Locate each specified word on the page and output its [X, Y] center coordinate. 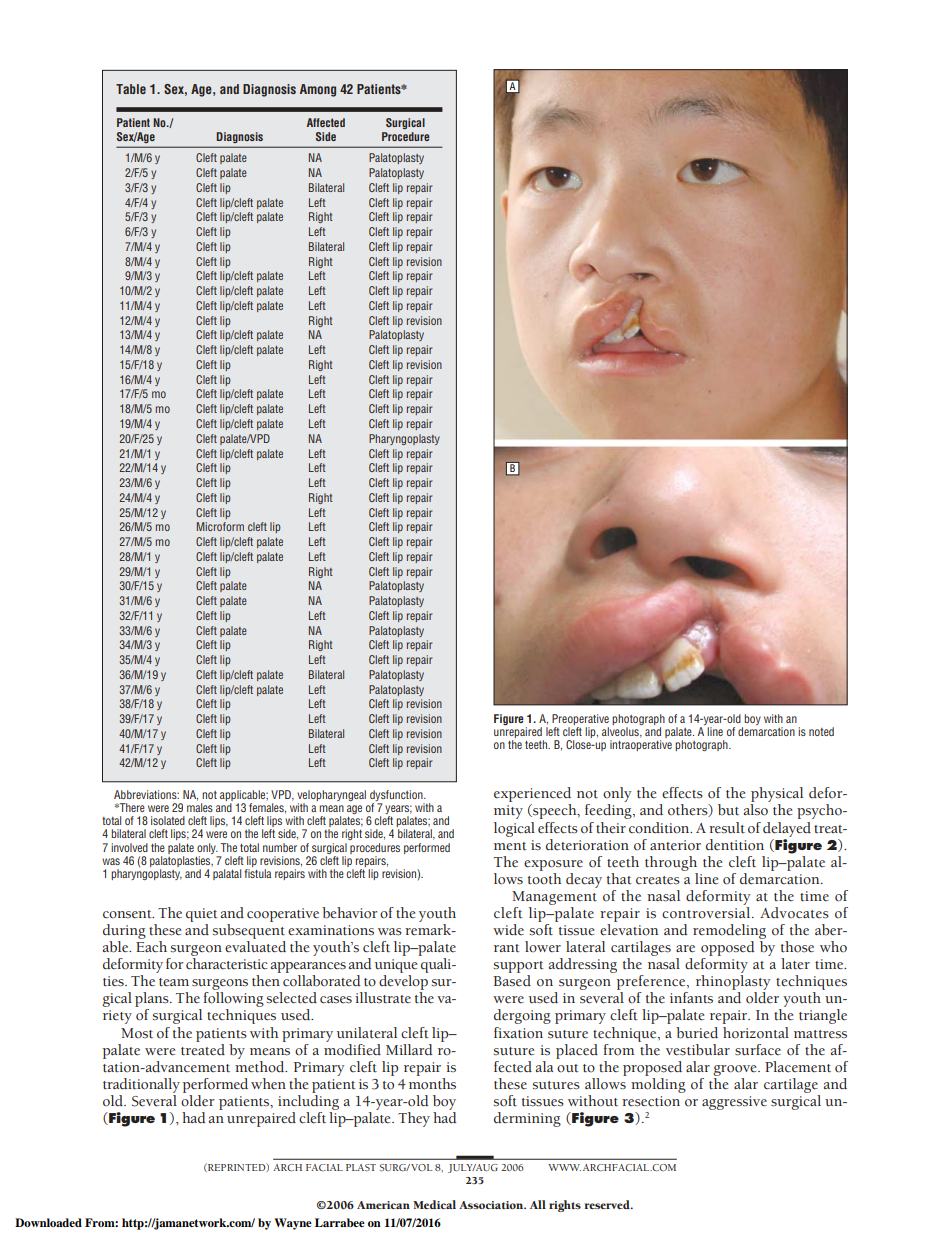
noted [821, 731]
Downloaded [48, 1222]
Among [318, 90]
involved [129, 847]
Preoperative [580, 719]
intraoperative [641, 745]
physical [776, 796]
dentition [735, 845]
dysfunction [397, 797]
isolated [168, 820]
